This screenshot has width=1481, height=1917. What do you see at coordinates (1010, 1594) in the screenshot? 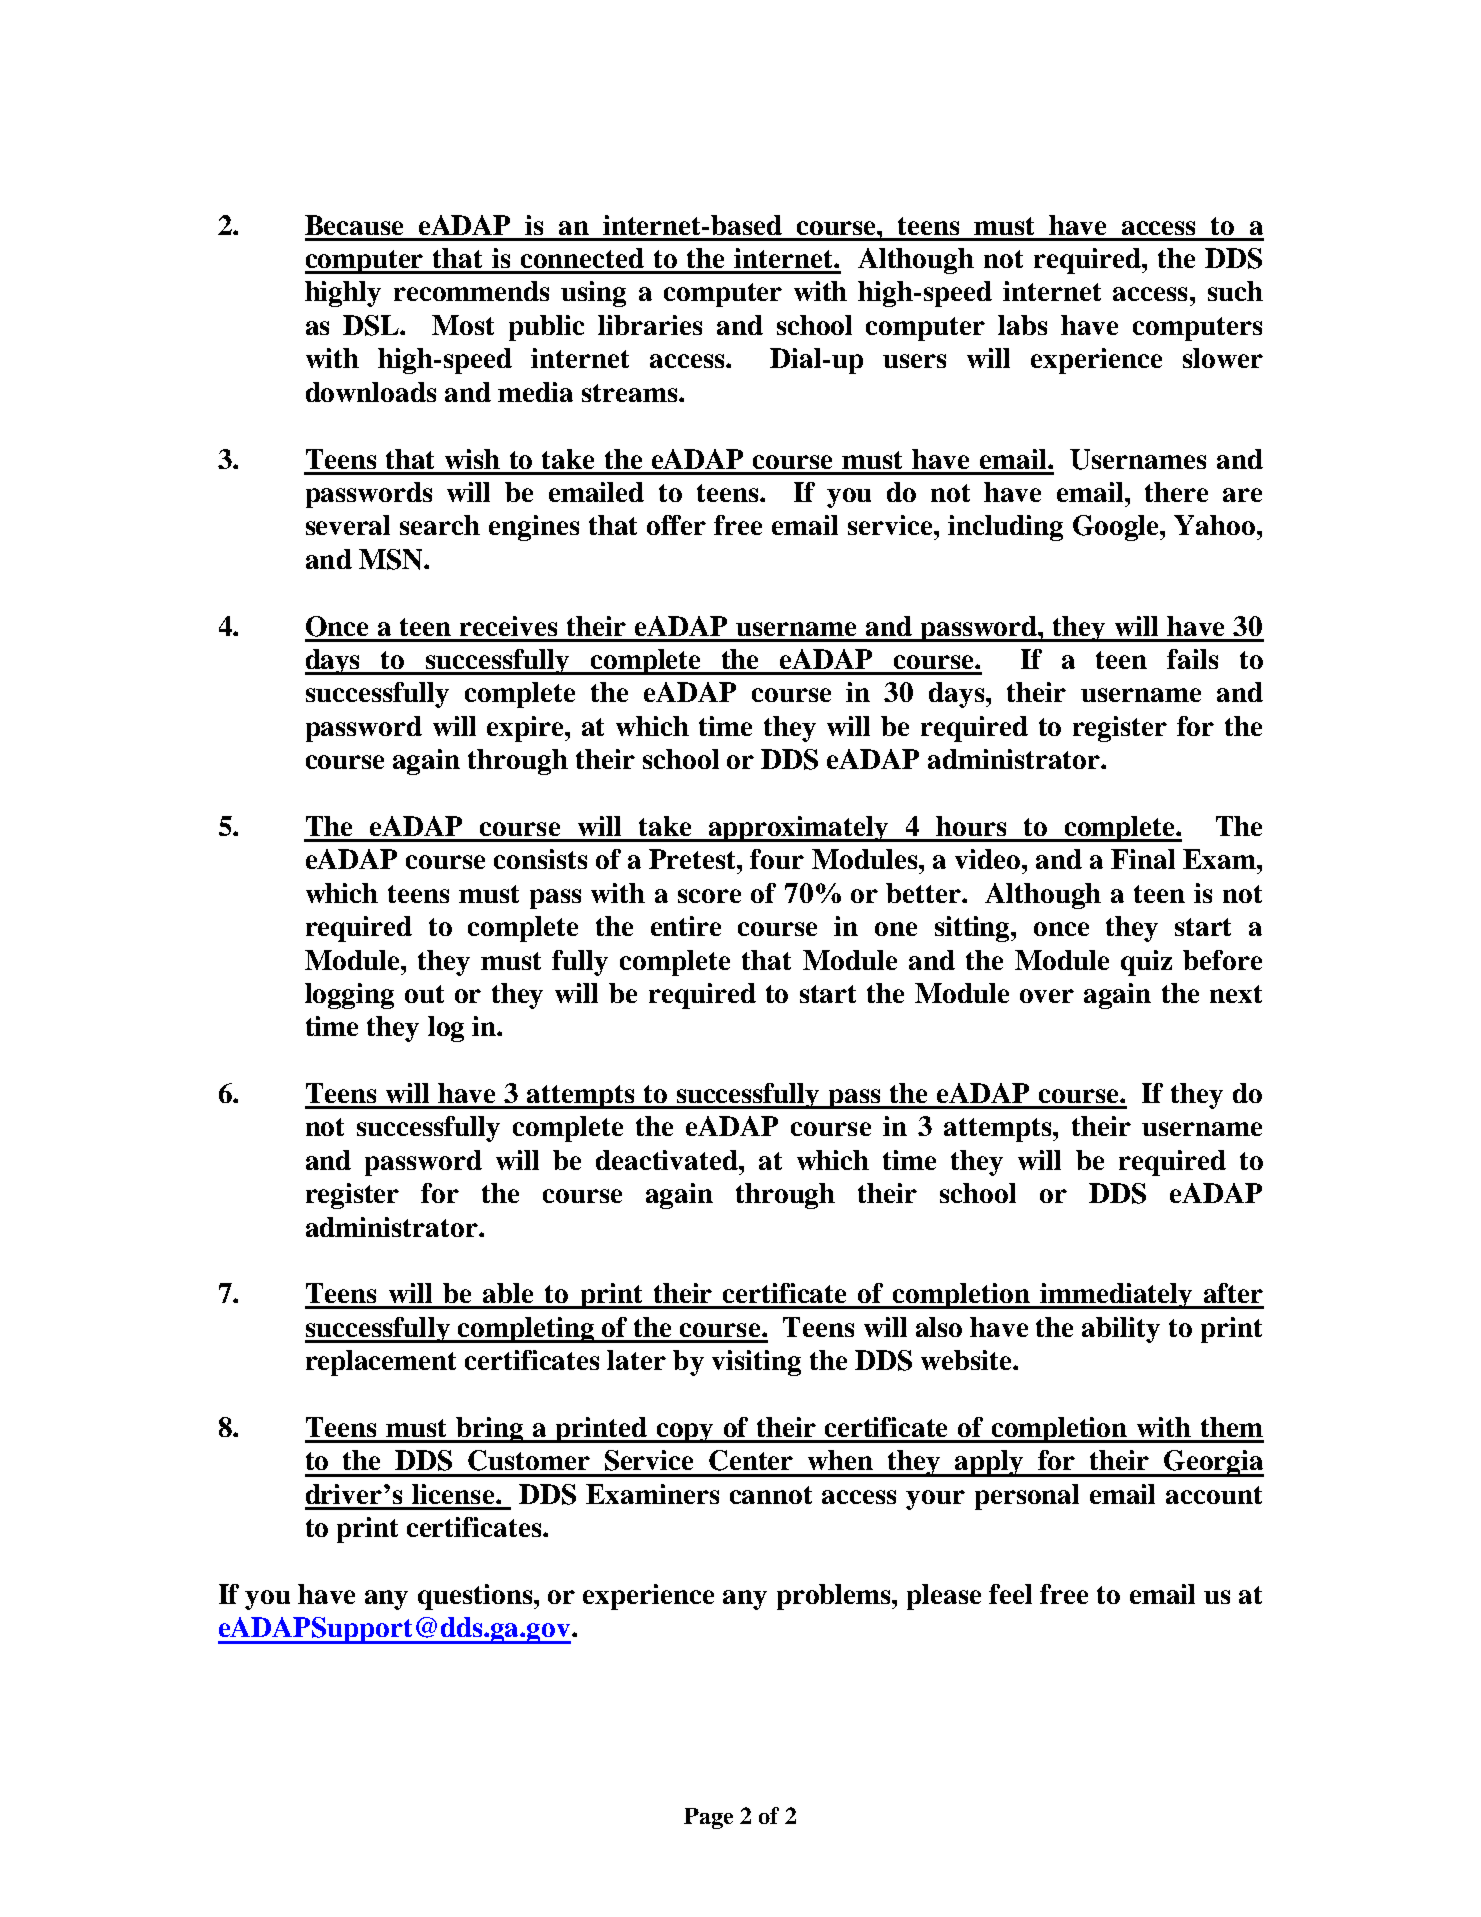
I see `feel` at bounding box center [1010, 1594].
